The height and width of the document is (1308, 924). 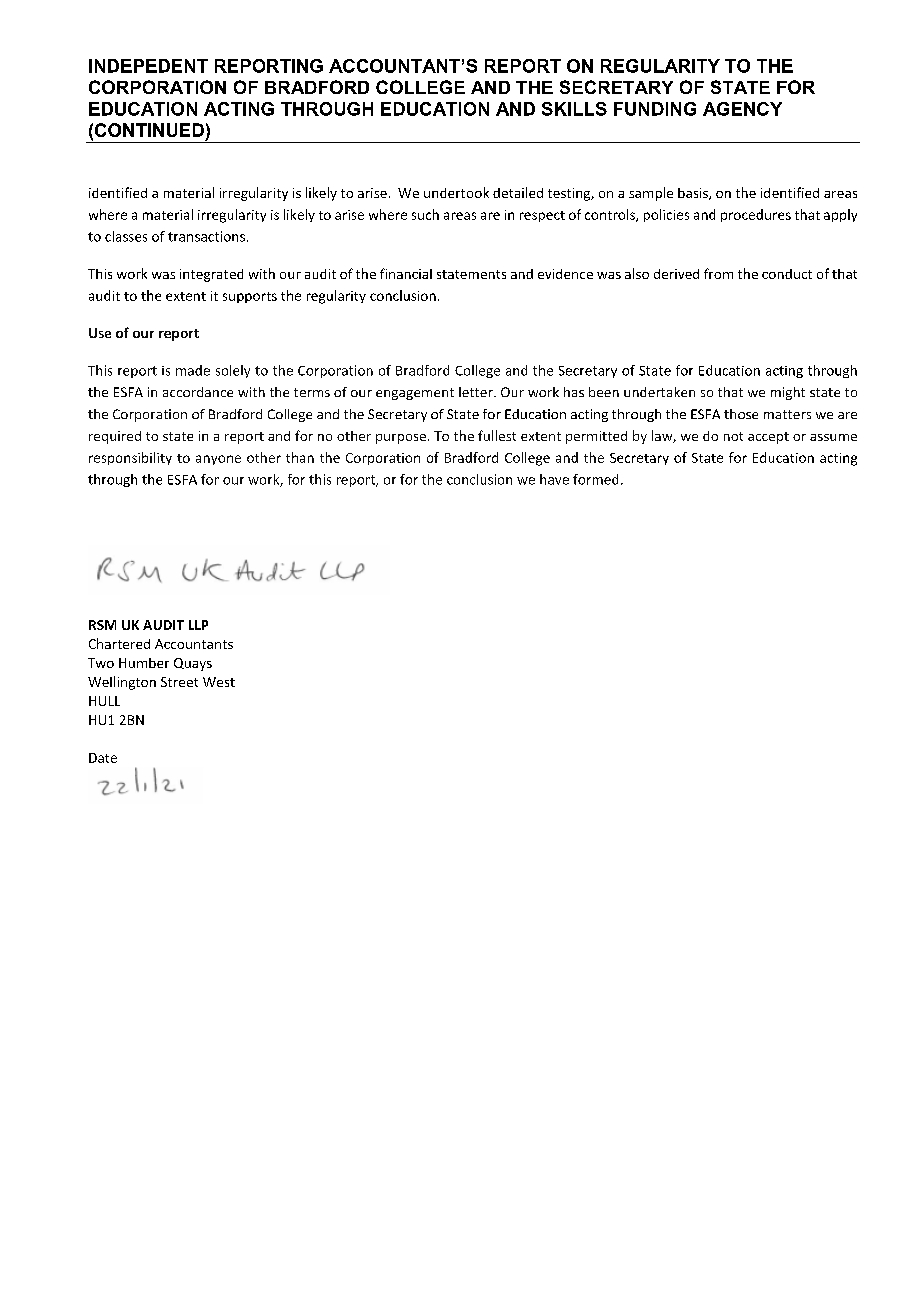 What do you see at coordinates (218, 460) in the document?
I see `anyone` at bounding box center [218, 460].
